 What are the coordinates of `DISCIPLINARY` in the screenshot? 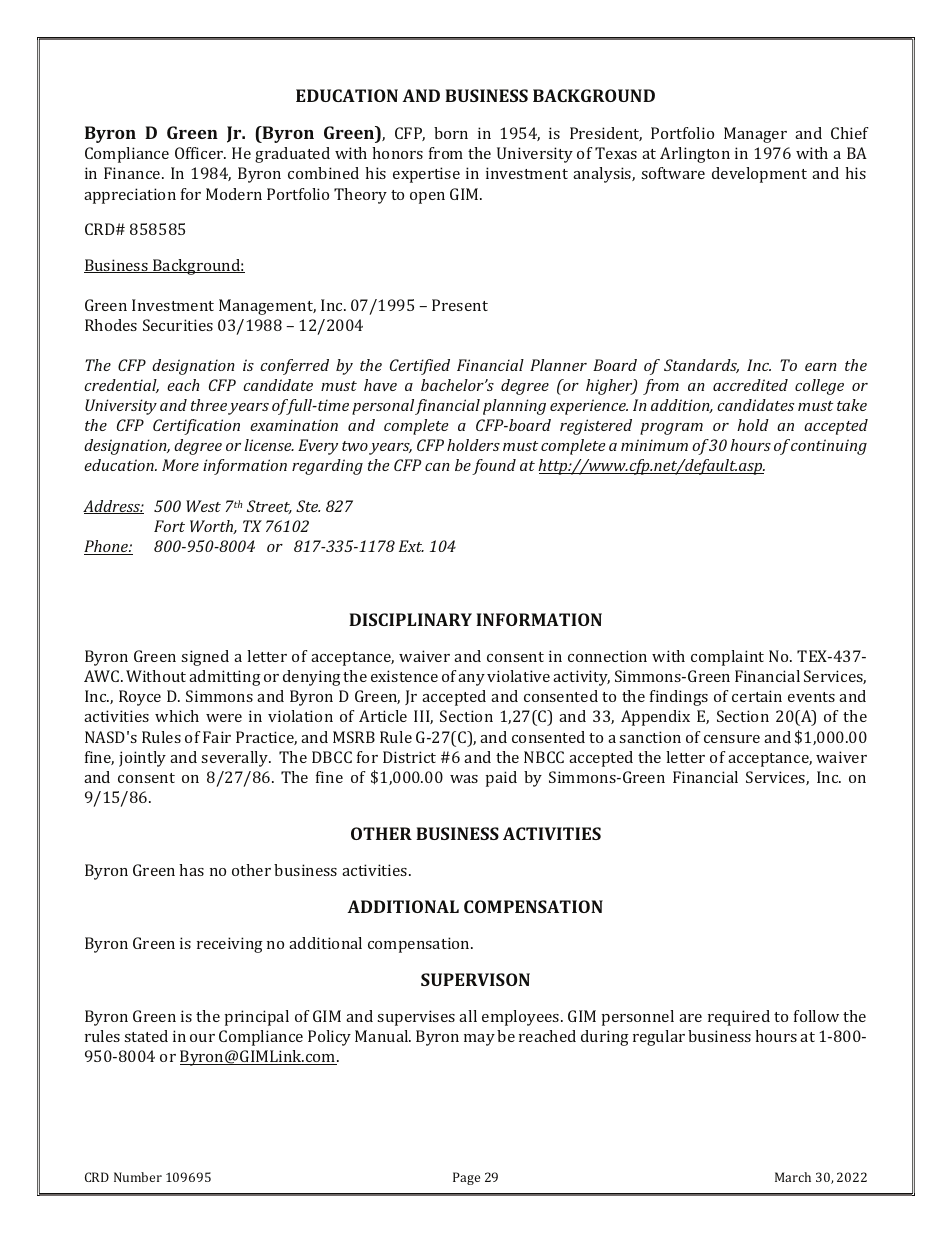 It's located at (410, 619).
